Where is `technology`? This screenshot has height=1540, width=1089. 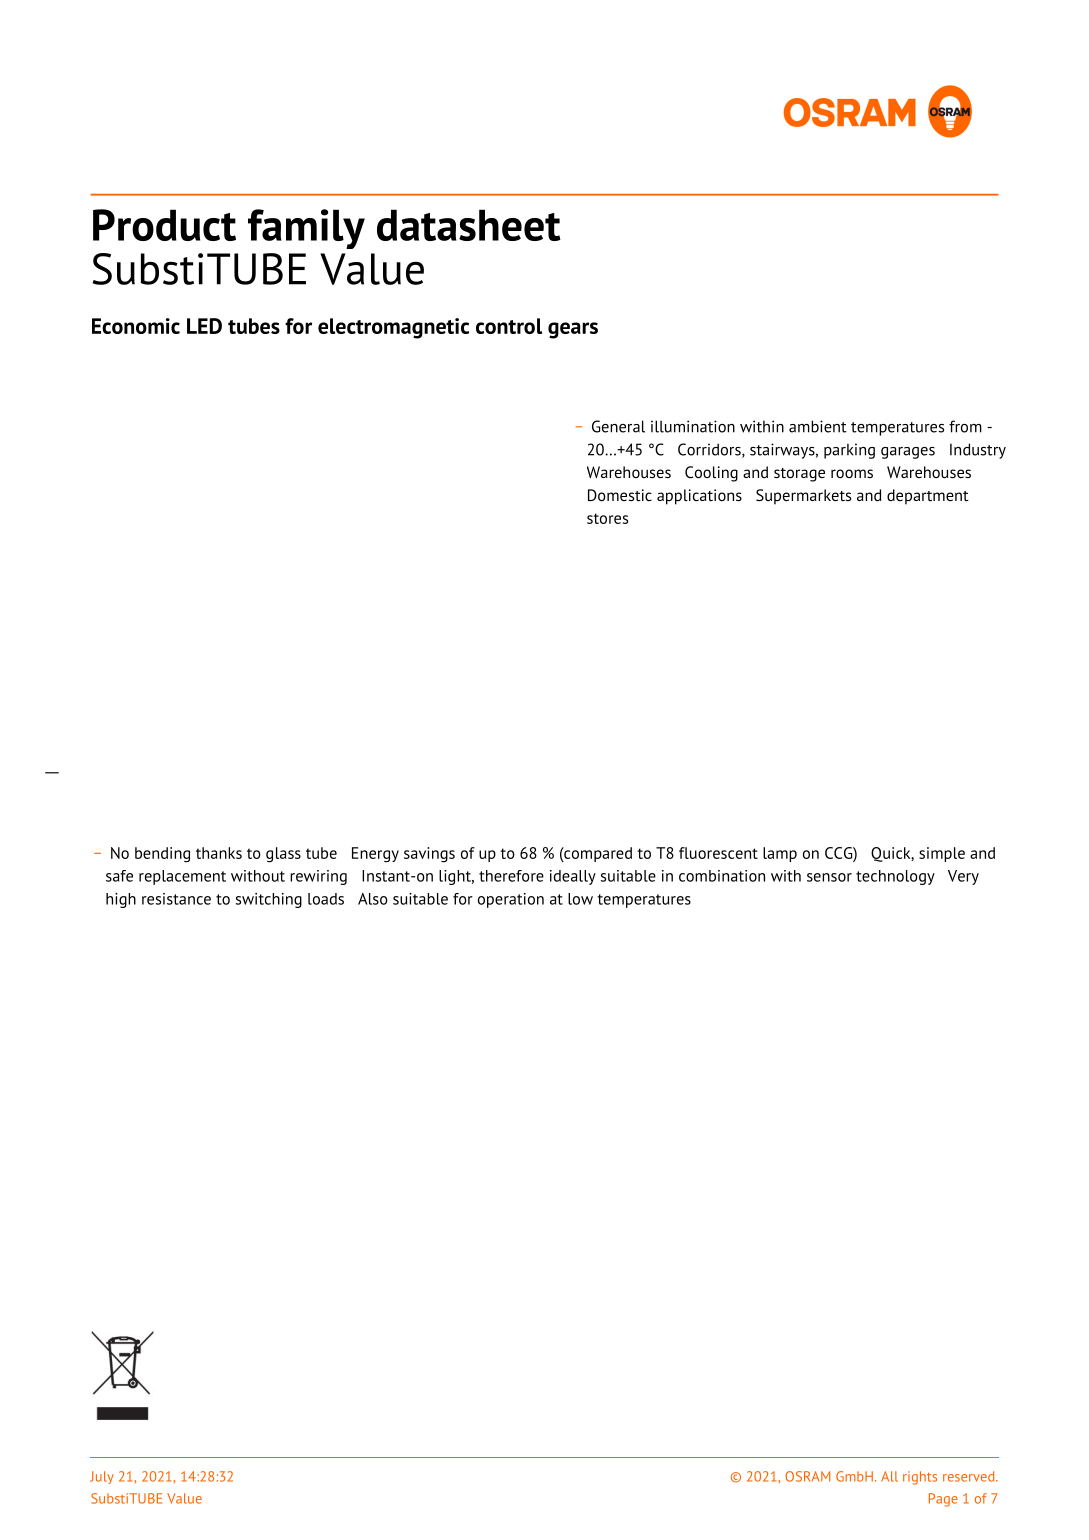
technology is located at coordinates (895, 877).
